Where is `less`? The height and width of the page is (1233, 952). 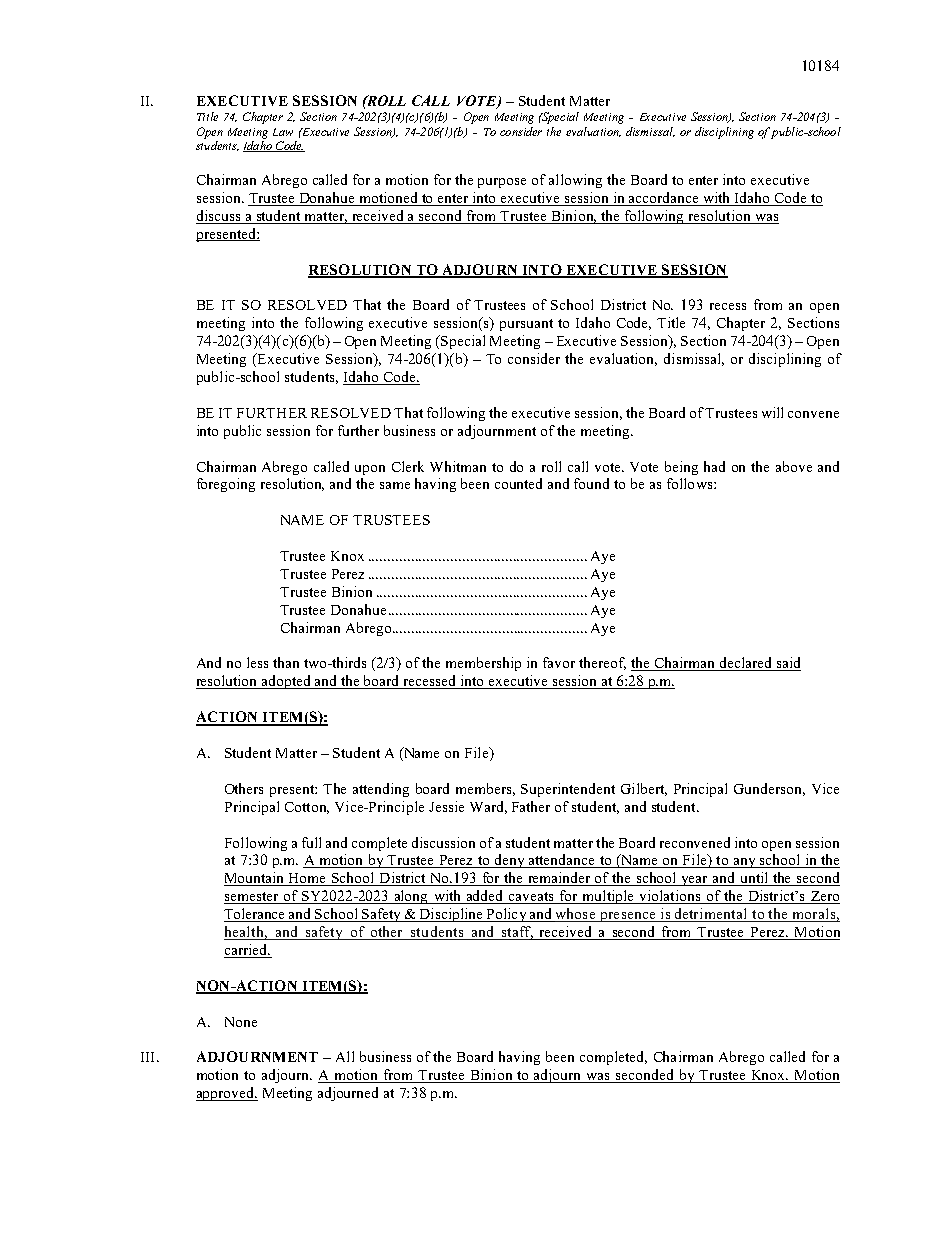
less is located at coordinates (257, 662).
